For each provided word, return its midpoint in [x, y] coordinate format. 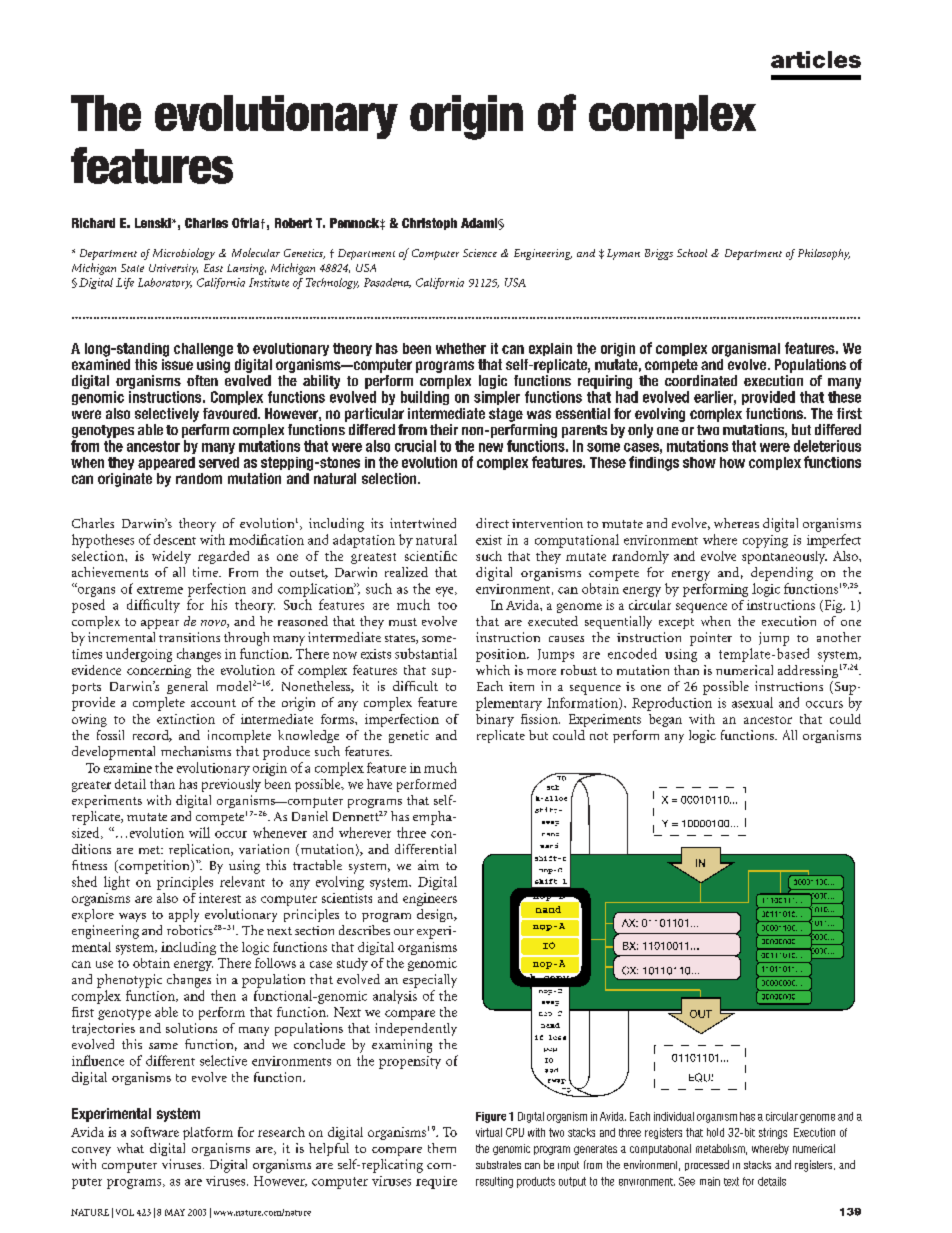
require [436, 1182]
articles [816, 59]
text [731, 1181]
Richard [93, 223]
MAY [175, 1212]
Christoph [429, 224]
